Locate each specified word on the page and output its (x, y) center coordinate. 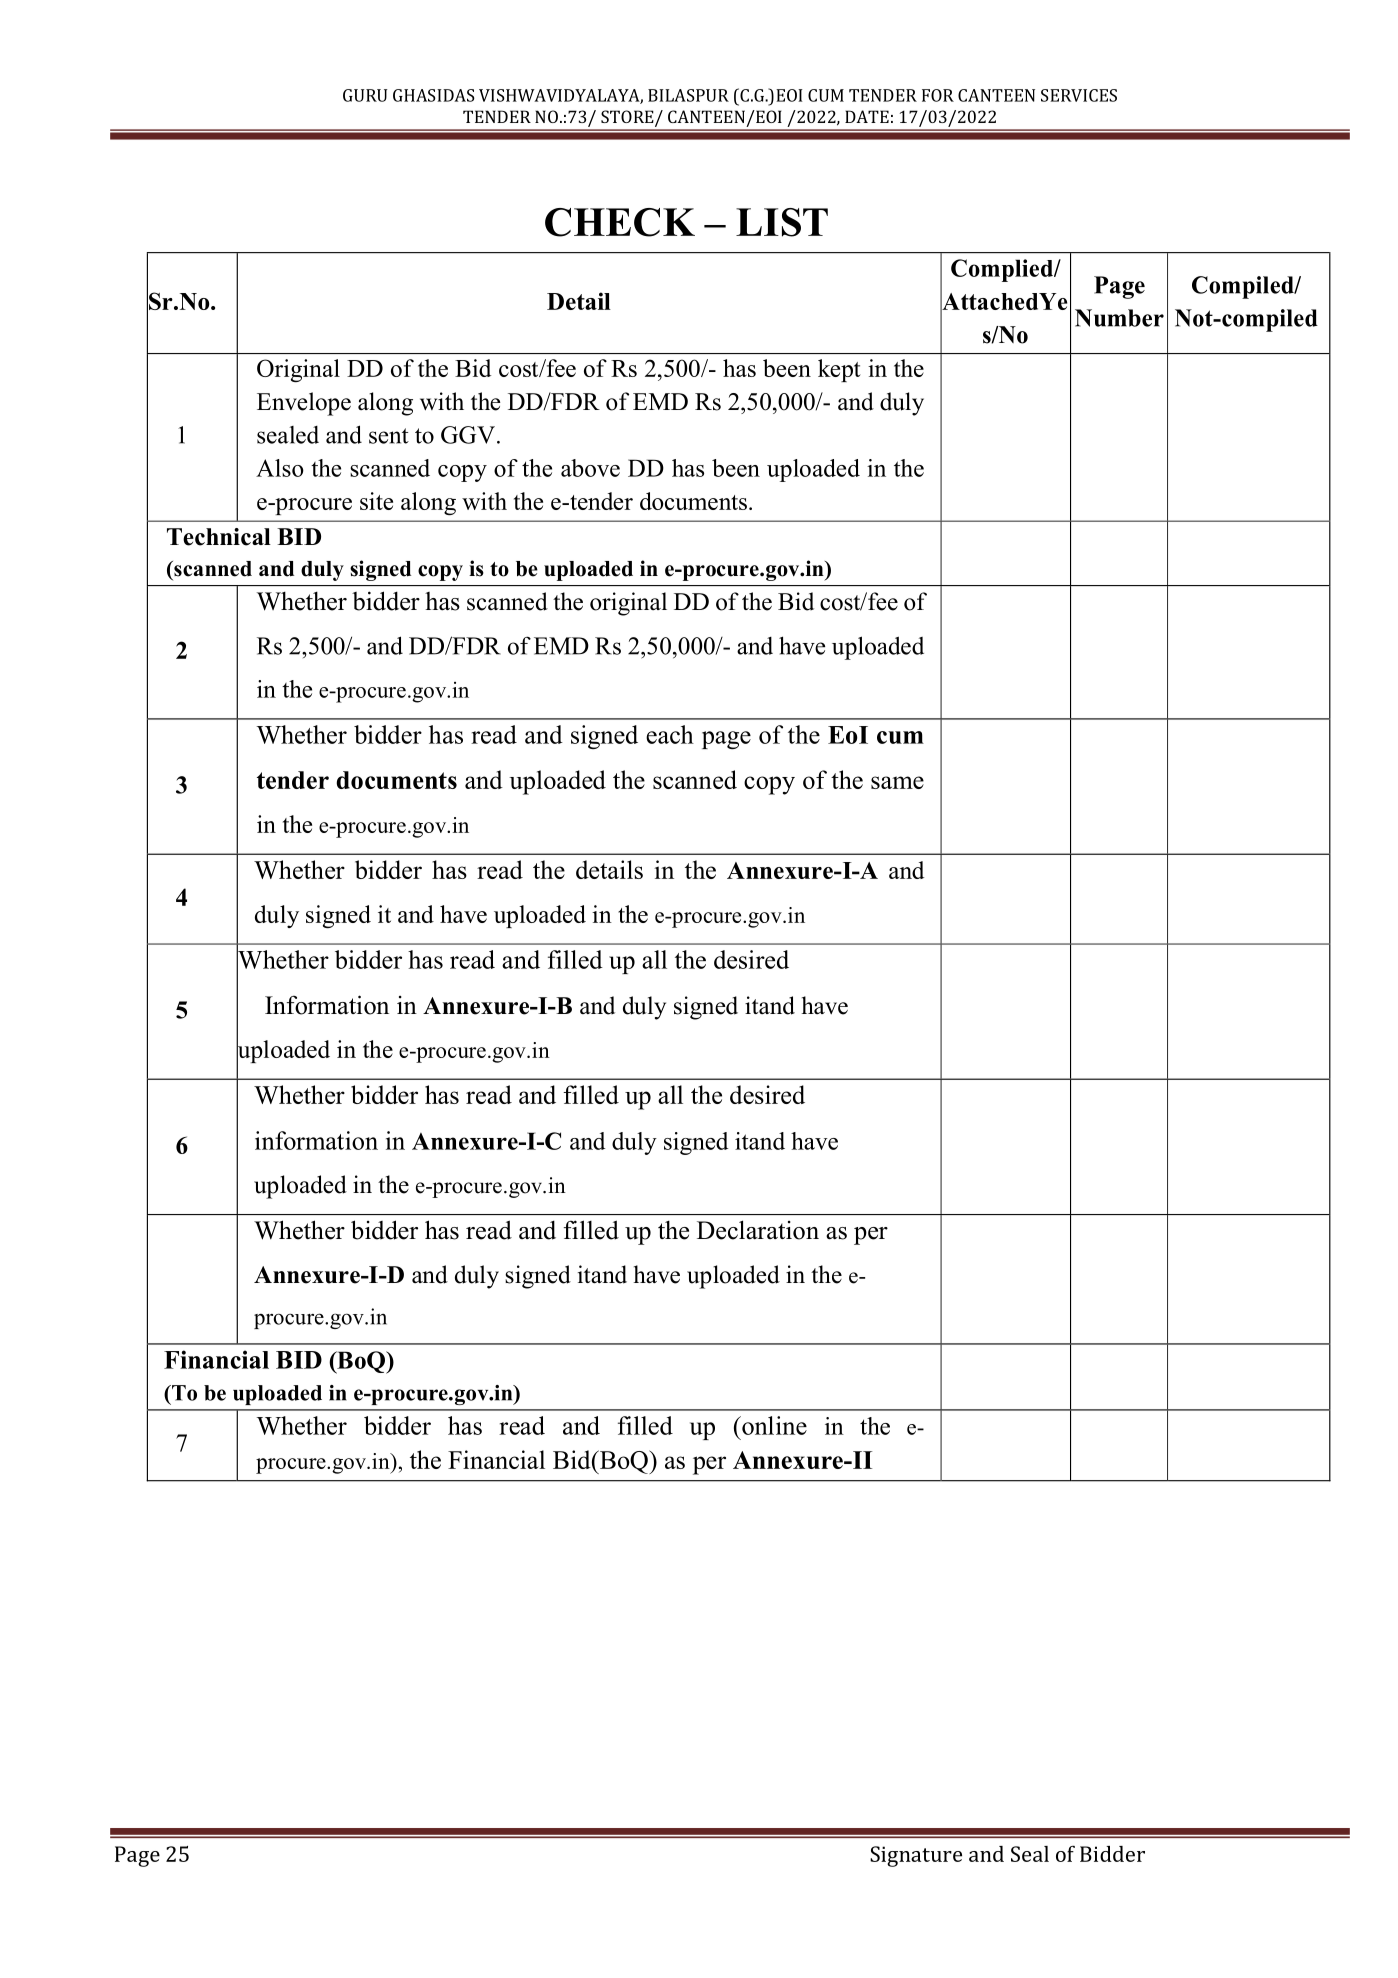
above (590, 468)
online (773, 1425)
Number (1119, 318)
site (376, 501)
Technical (219, 537)
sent (389, 436)
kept (839, 370)
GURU (365, 95)
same (897, 782)
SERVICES (1079, 95)
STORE (628, 118)
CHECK (620, 222)
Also (280, 468)
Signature (916, 1856)
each (670, 734)
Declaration (758, 1230)
